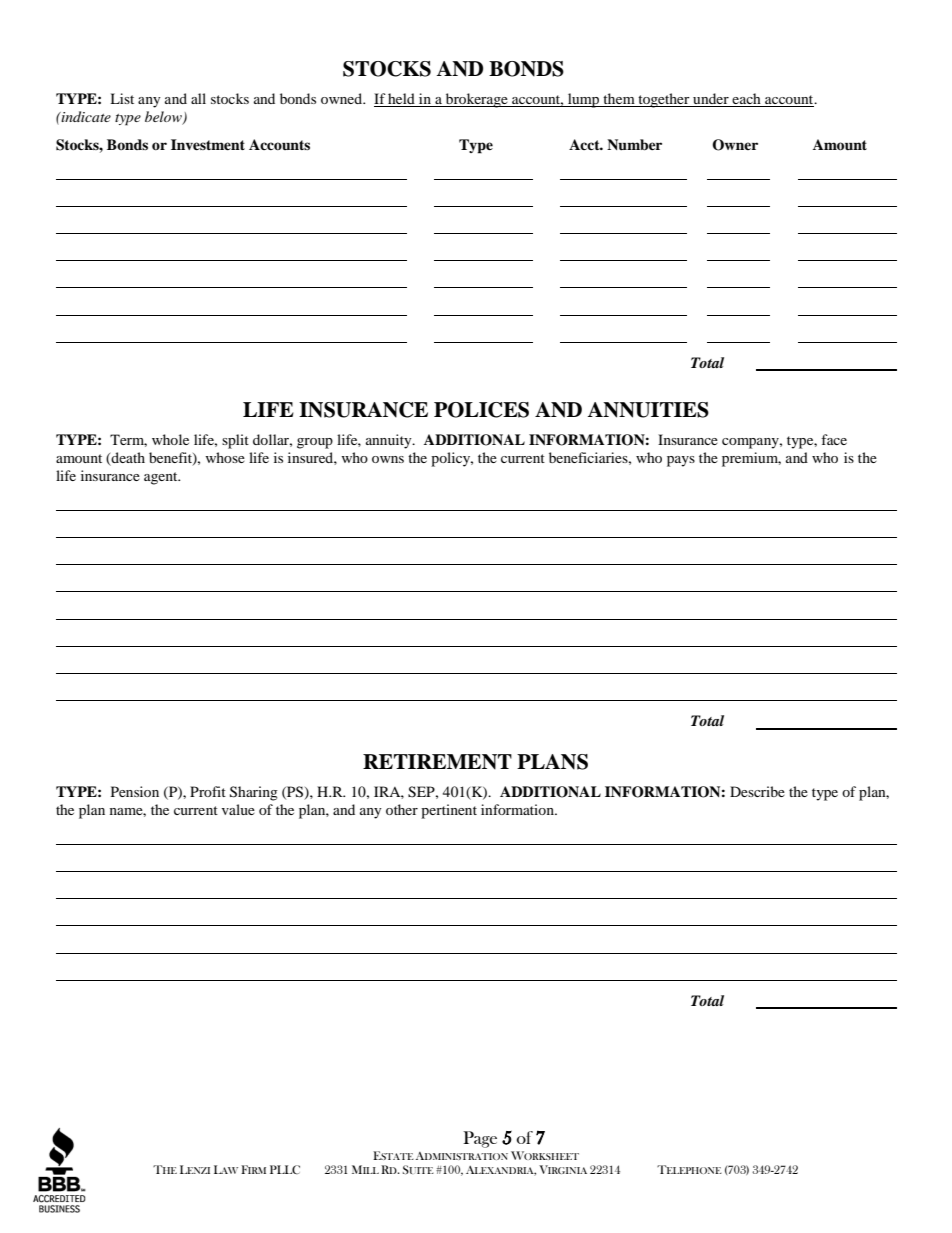 The height and width of the screenshot is (1233, 952). Describe the element at coordinates (285, 1170) in the screenshot. I see `PLLC` at that location.
